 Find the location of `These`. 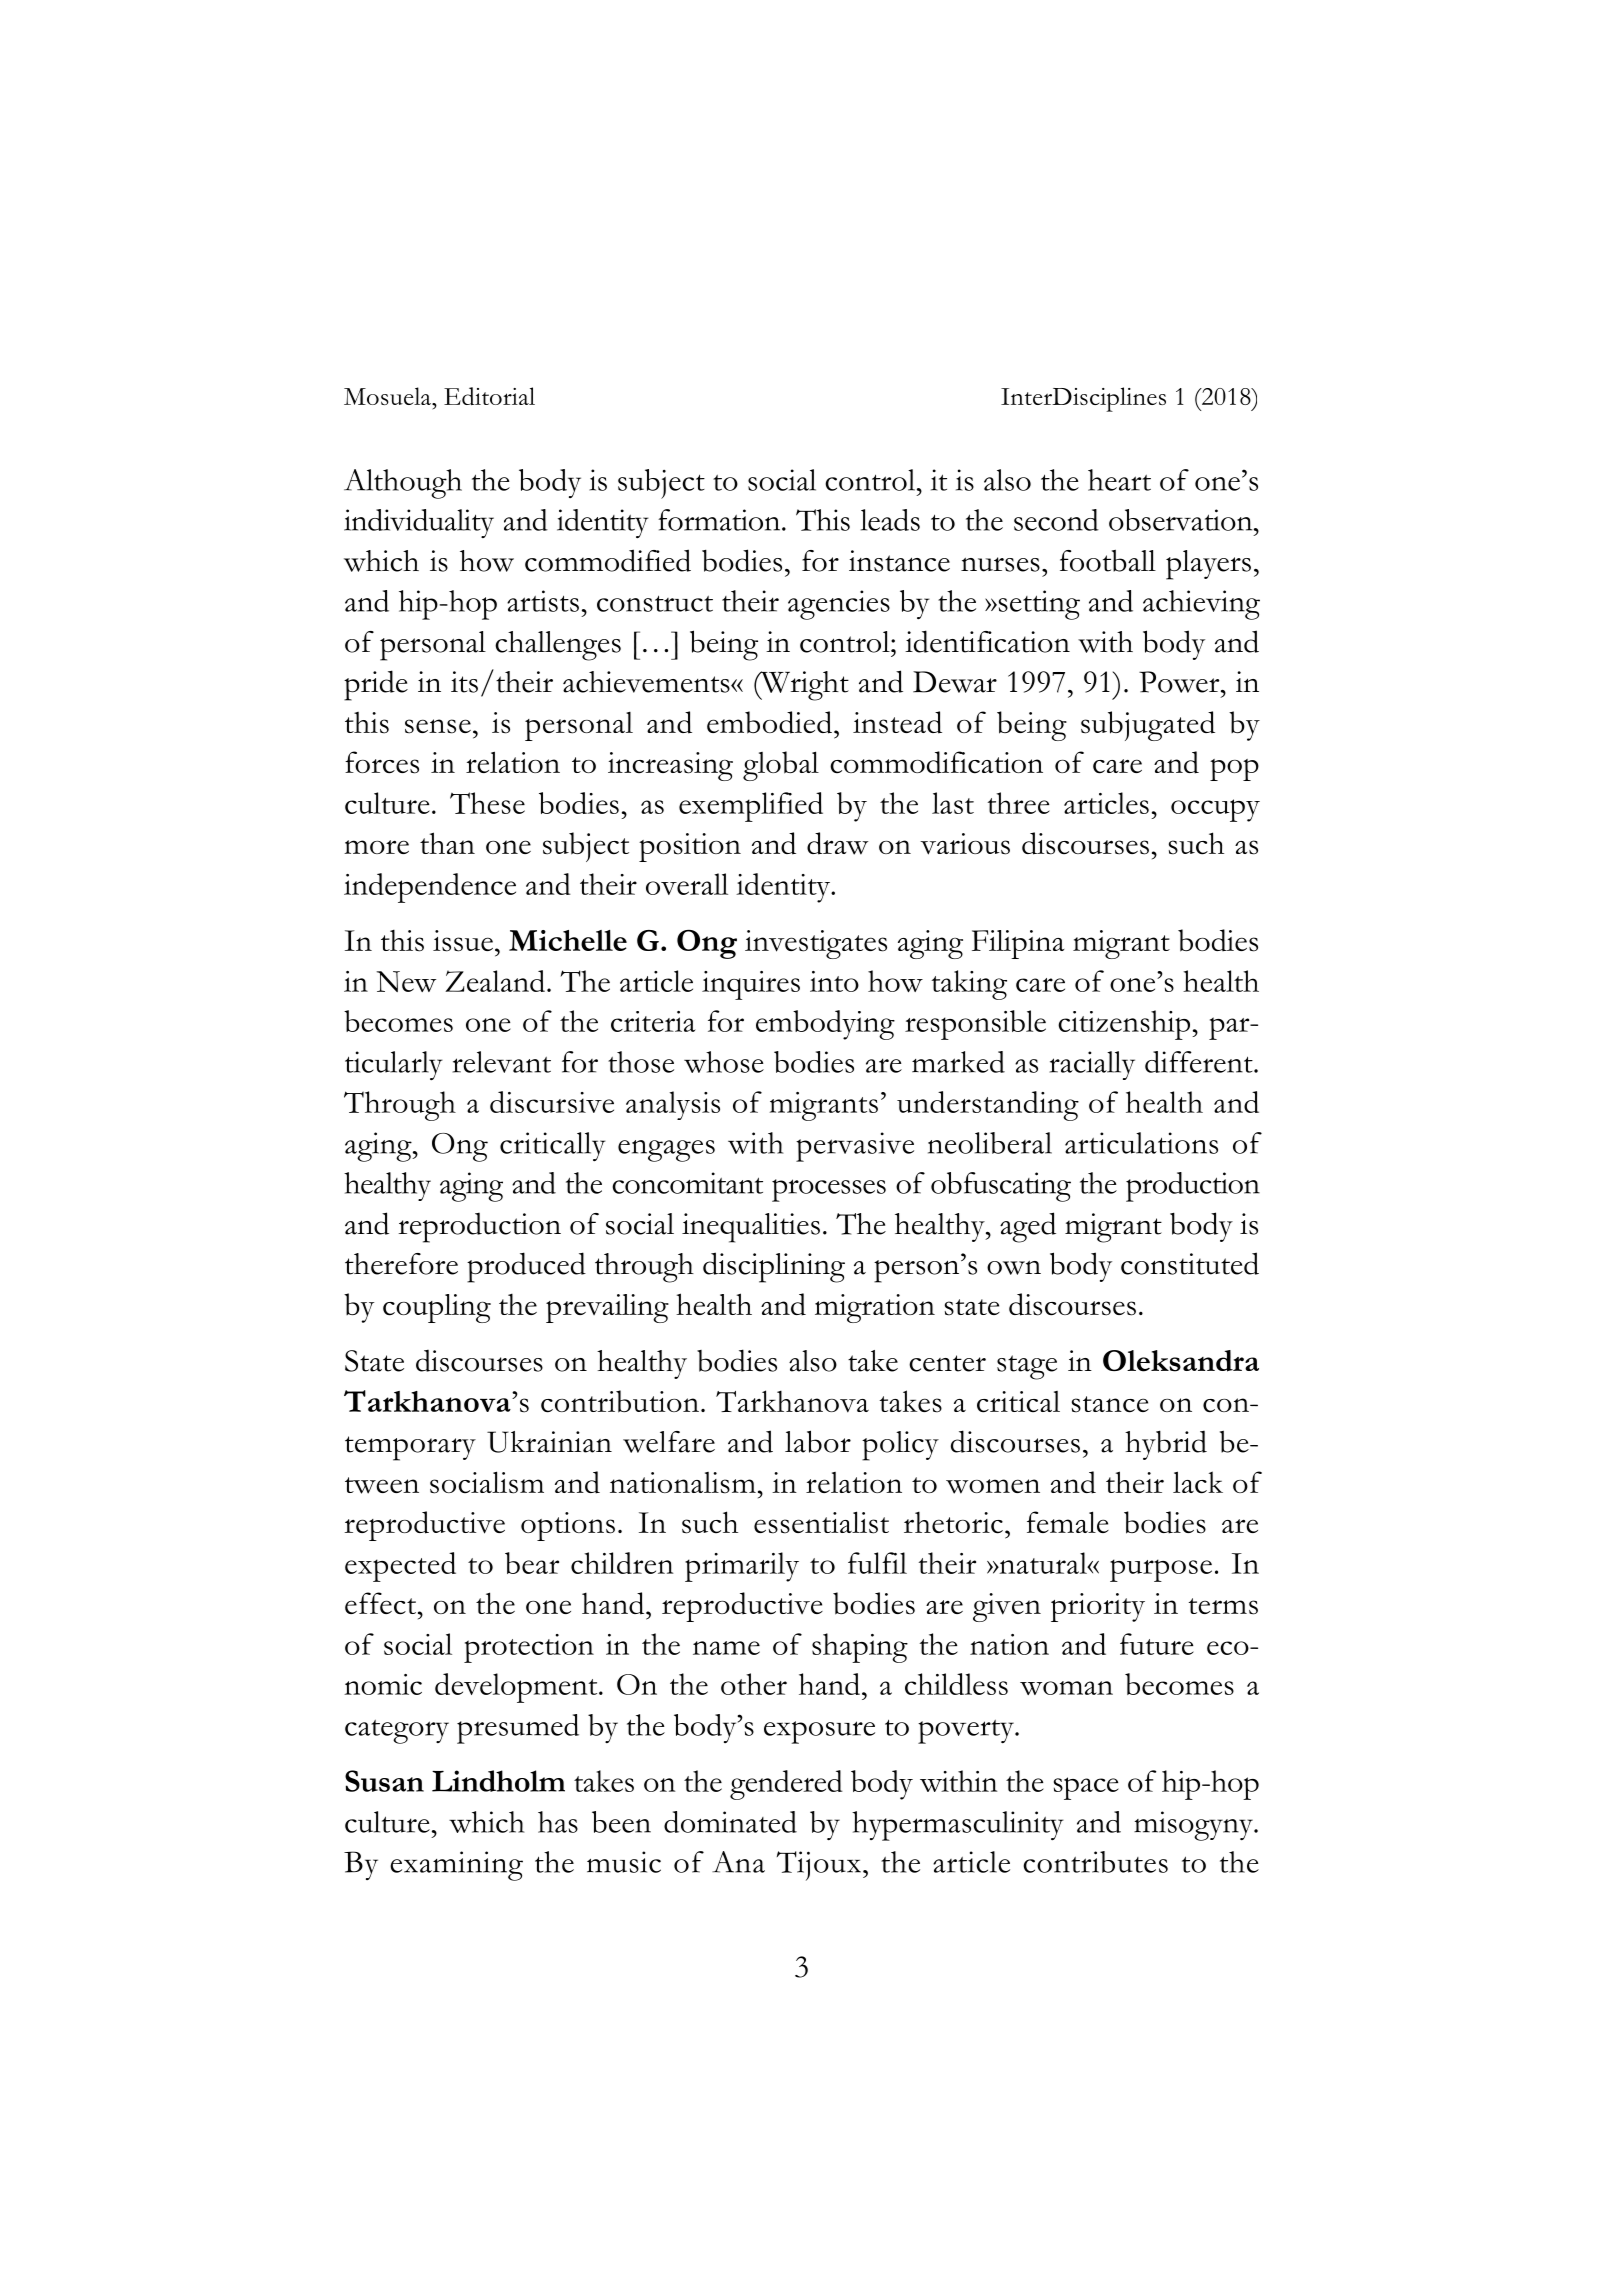

These is located at coordinates (487, 803).
